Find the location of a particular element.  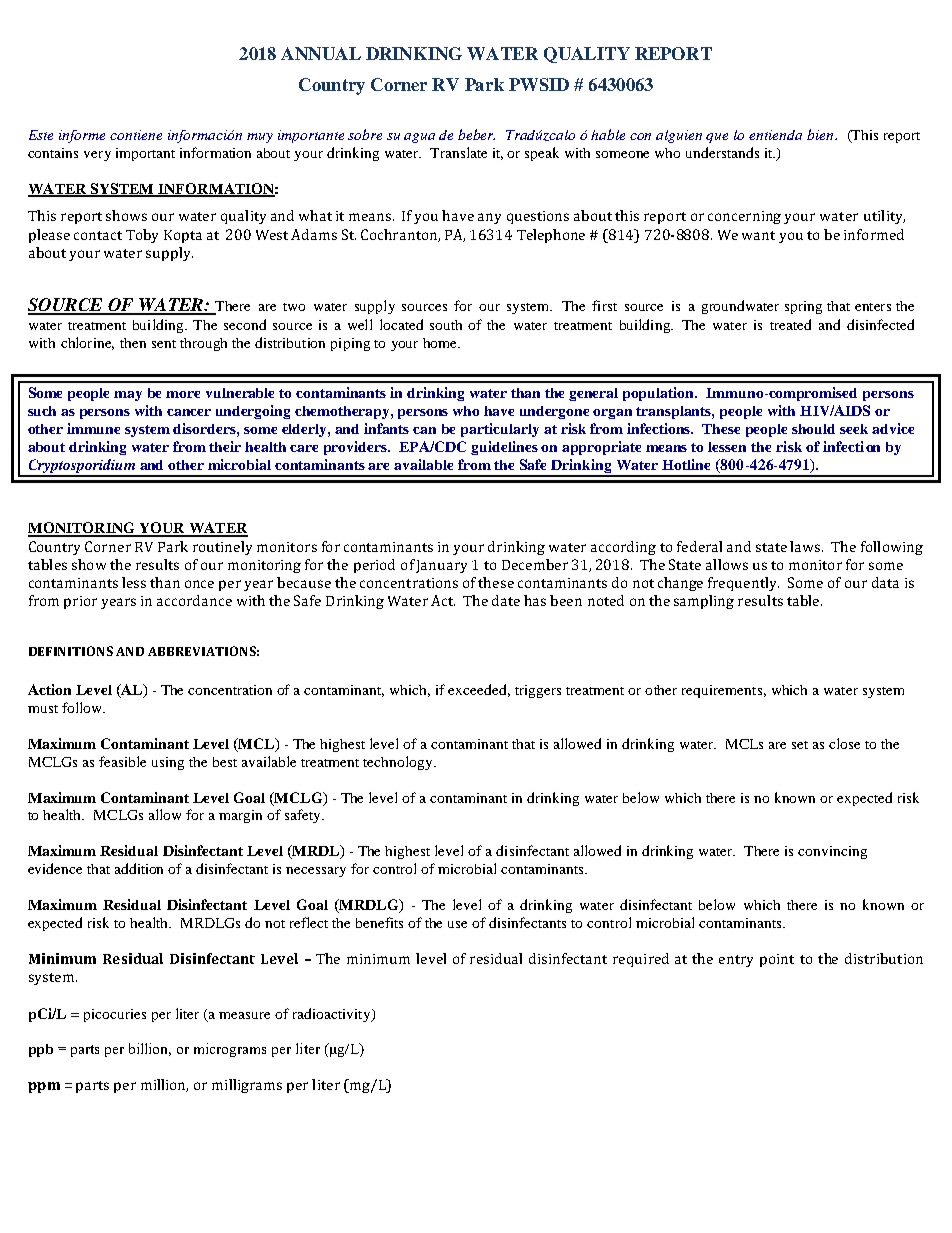

particularly is located at coordinates (500, 430).
